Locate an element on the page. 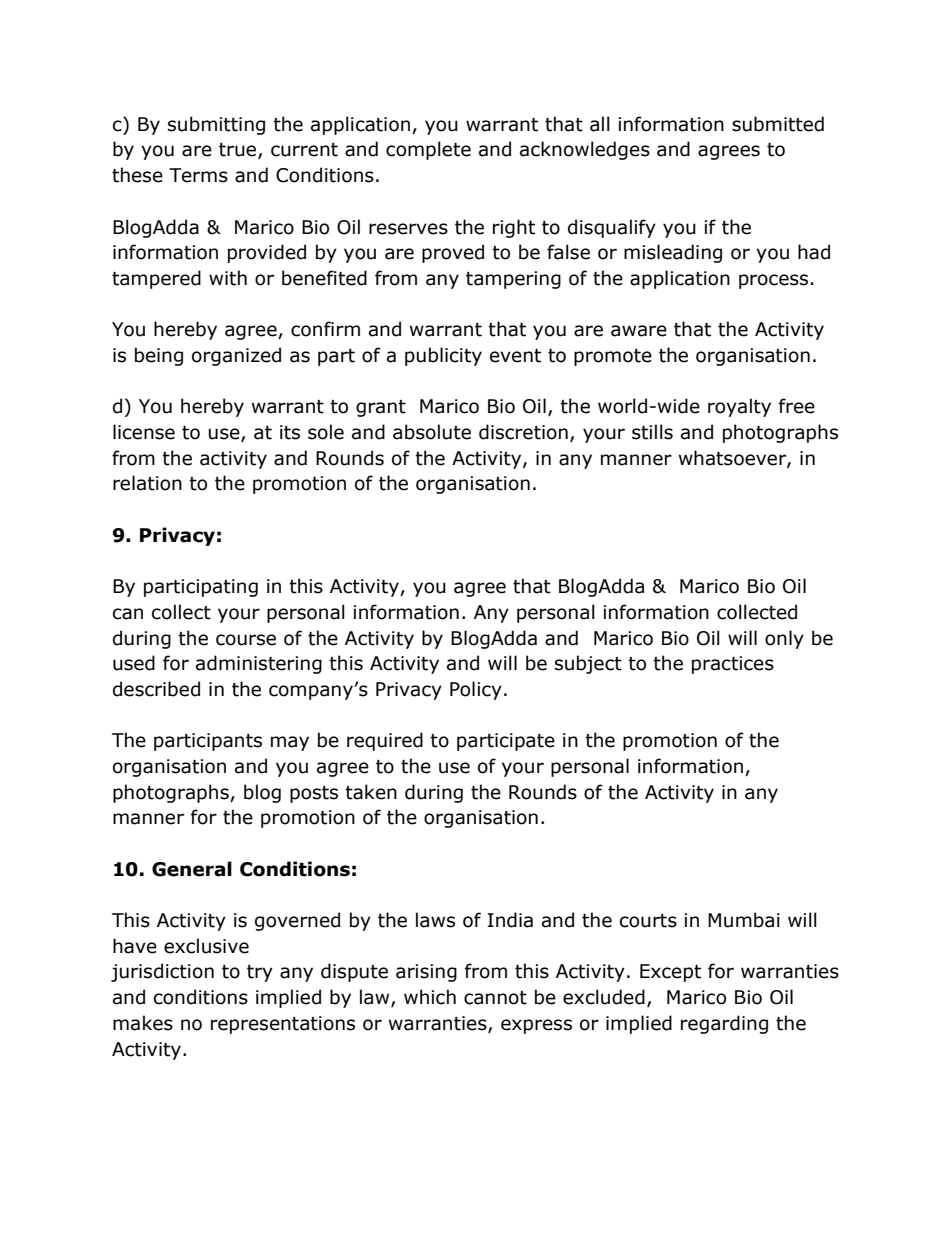 The height and width of the image is (1233, 952). true is located at coordinates (239, 151).
